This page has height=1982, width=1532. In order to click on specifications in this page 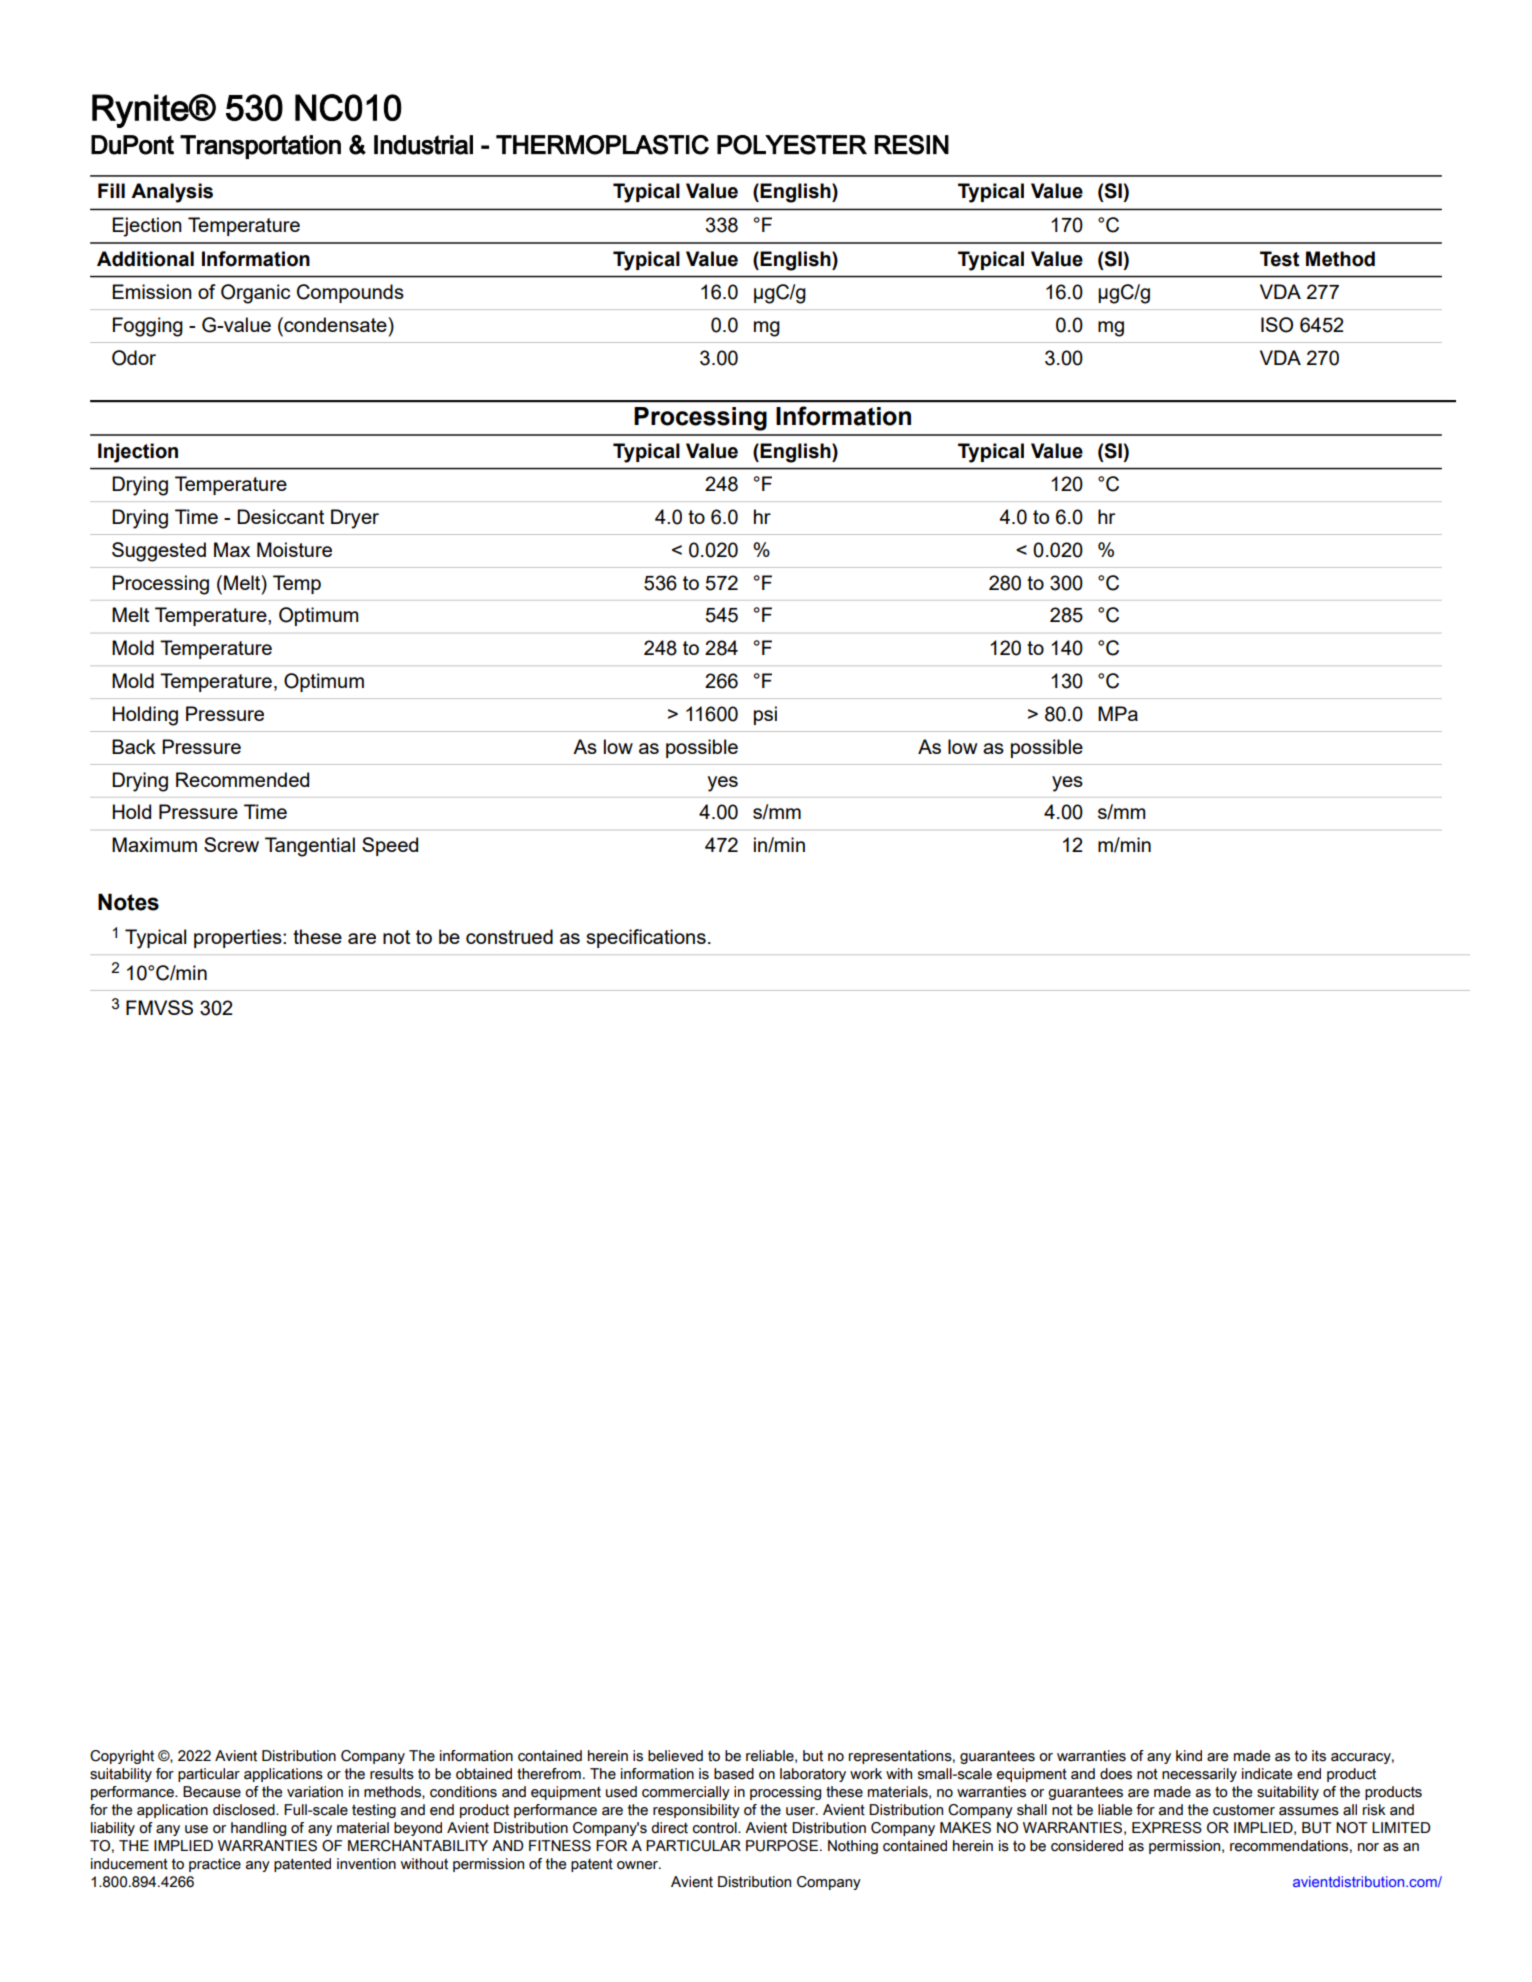, I will do `click(646, 938)`.
